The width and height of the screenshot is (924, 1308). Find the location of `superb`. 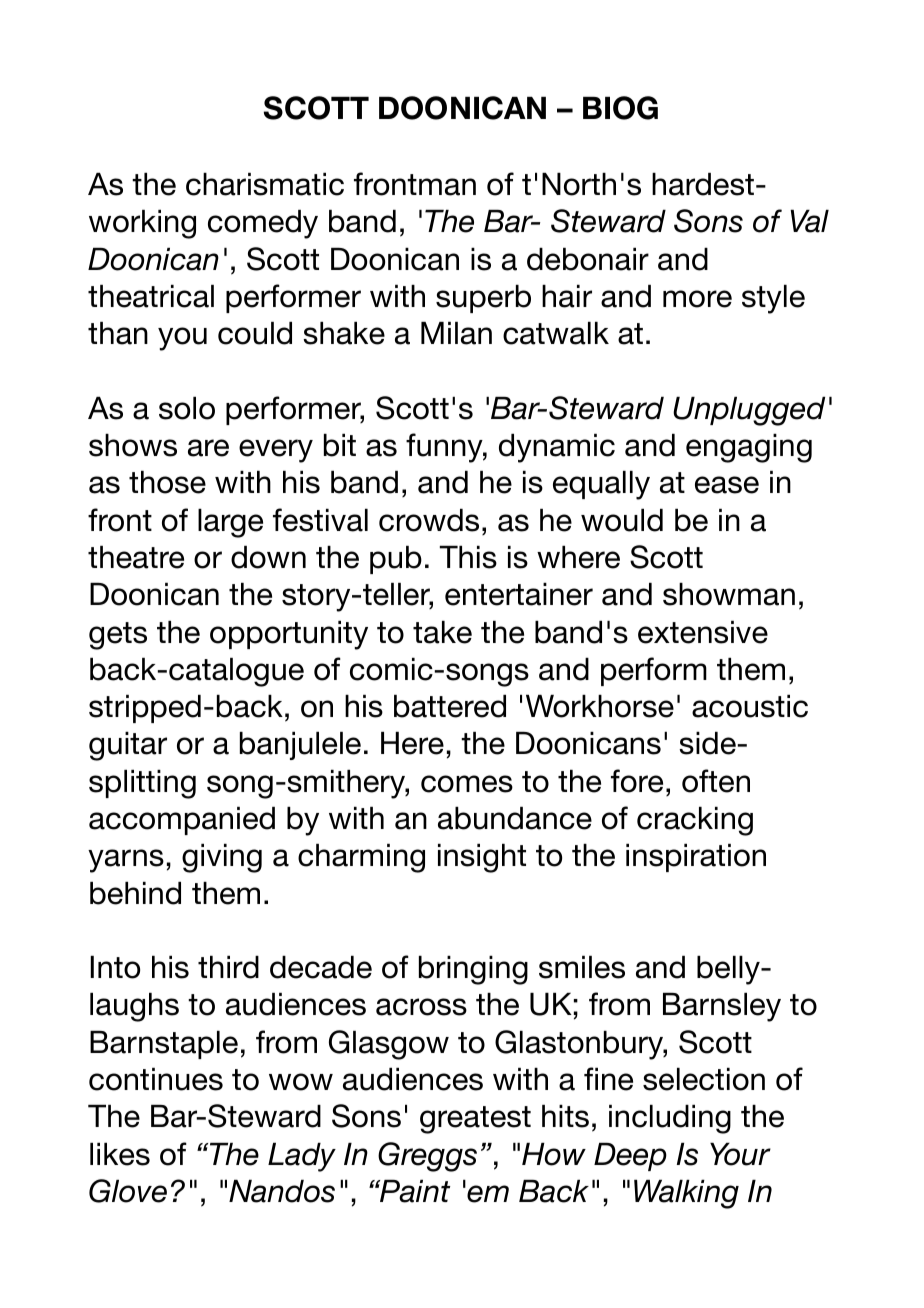

superb is located at coordinates (483, 299).
